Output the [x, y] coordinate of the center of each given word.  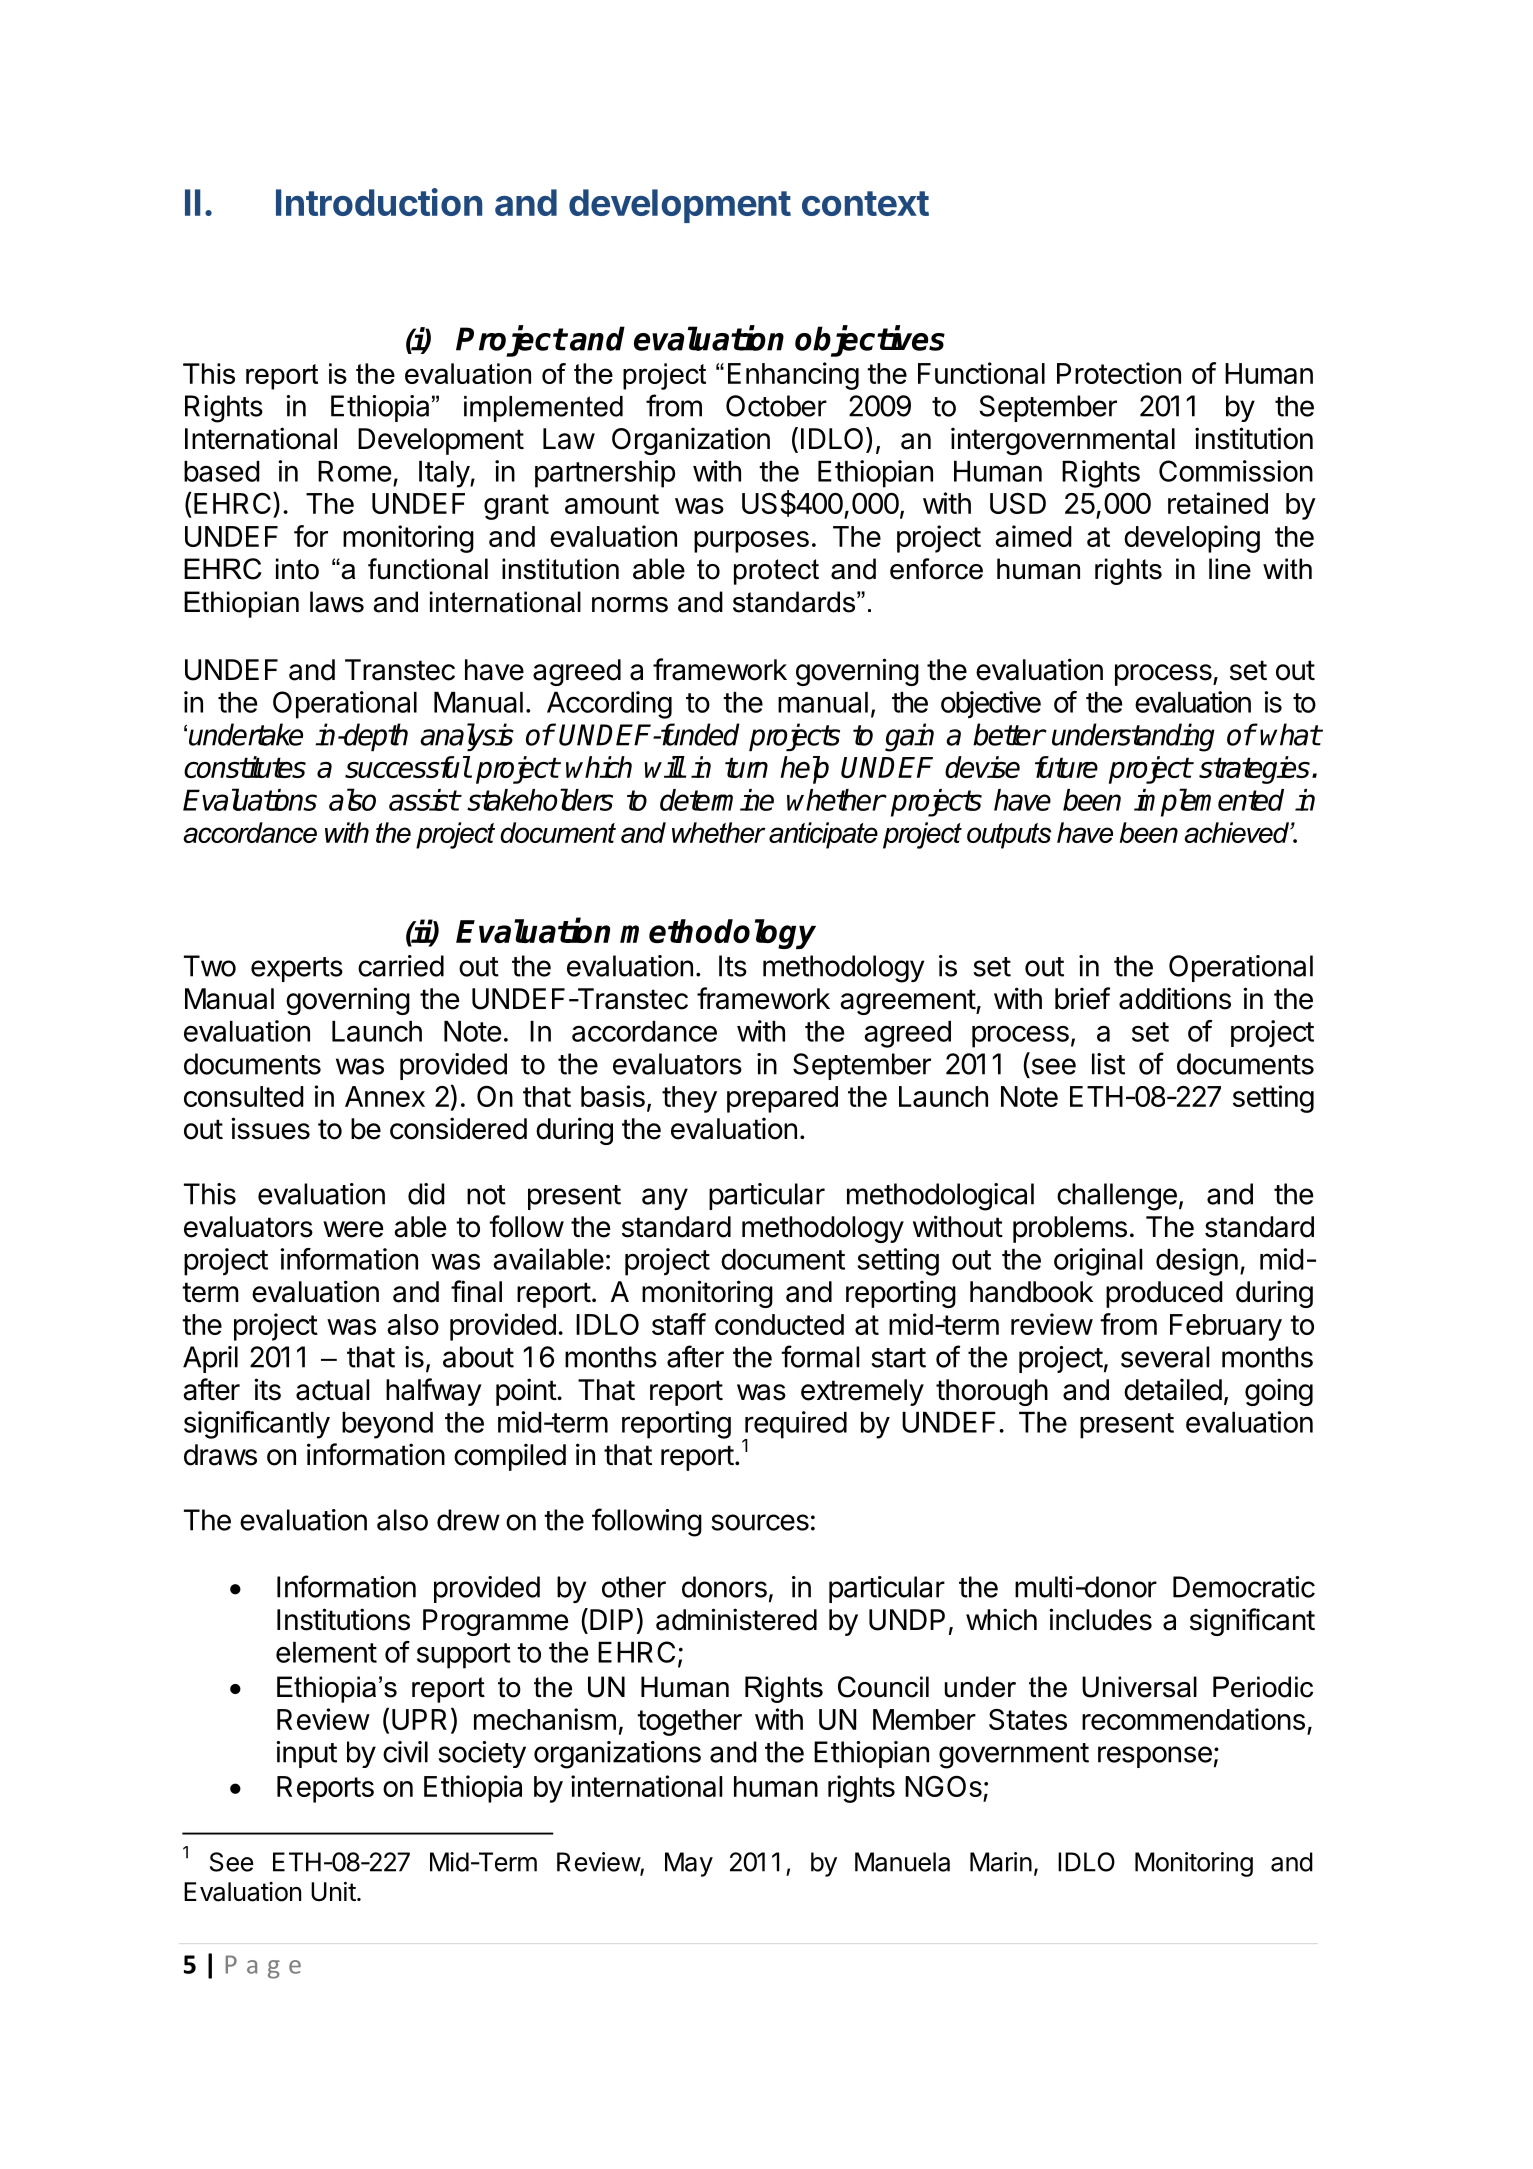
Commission [1236, 471]
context [865, 203]
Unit [333, 1892]
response [1155, 1757]
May [689, 1864]
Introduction [379, 202]
